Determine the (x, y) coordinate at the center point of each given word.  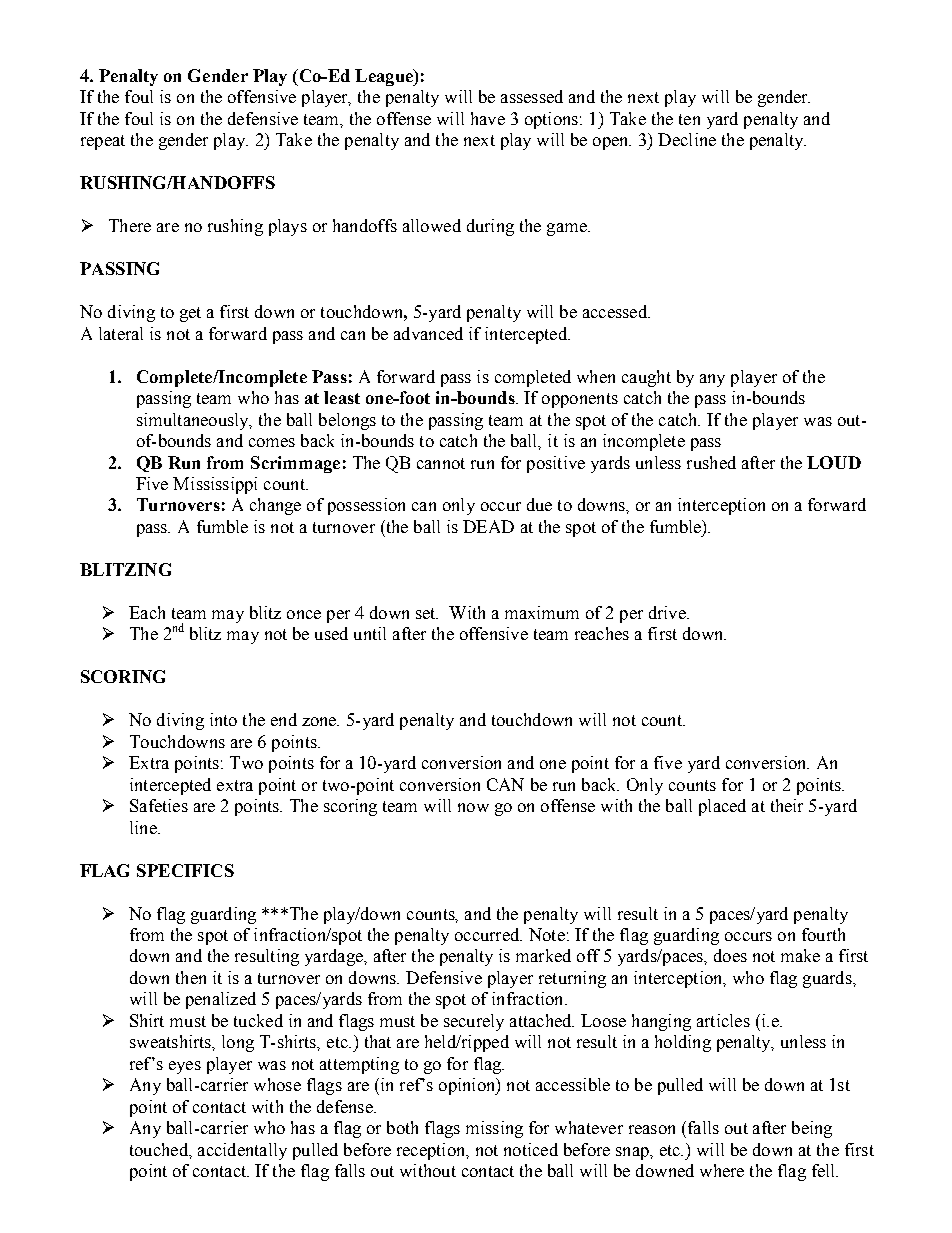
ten (689, 119)
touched (160, 1149)
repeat (103, 142)
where (722, 1170)
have (488, 118)
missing (494, 1129)
